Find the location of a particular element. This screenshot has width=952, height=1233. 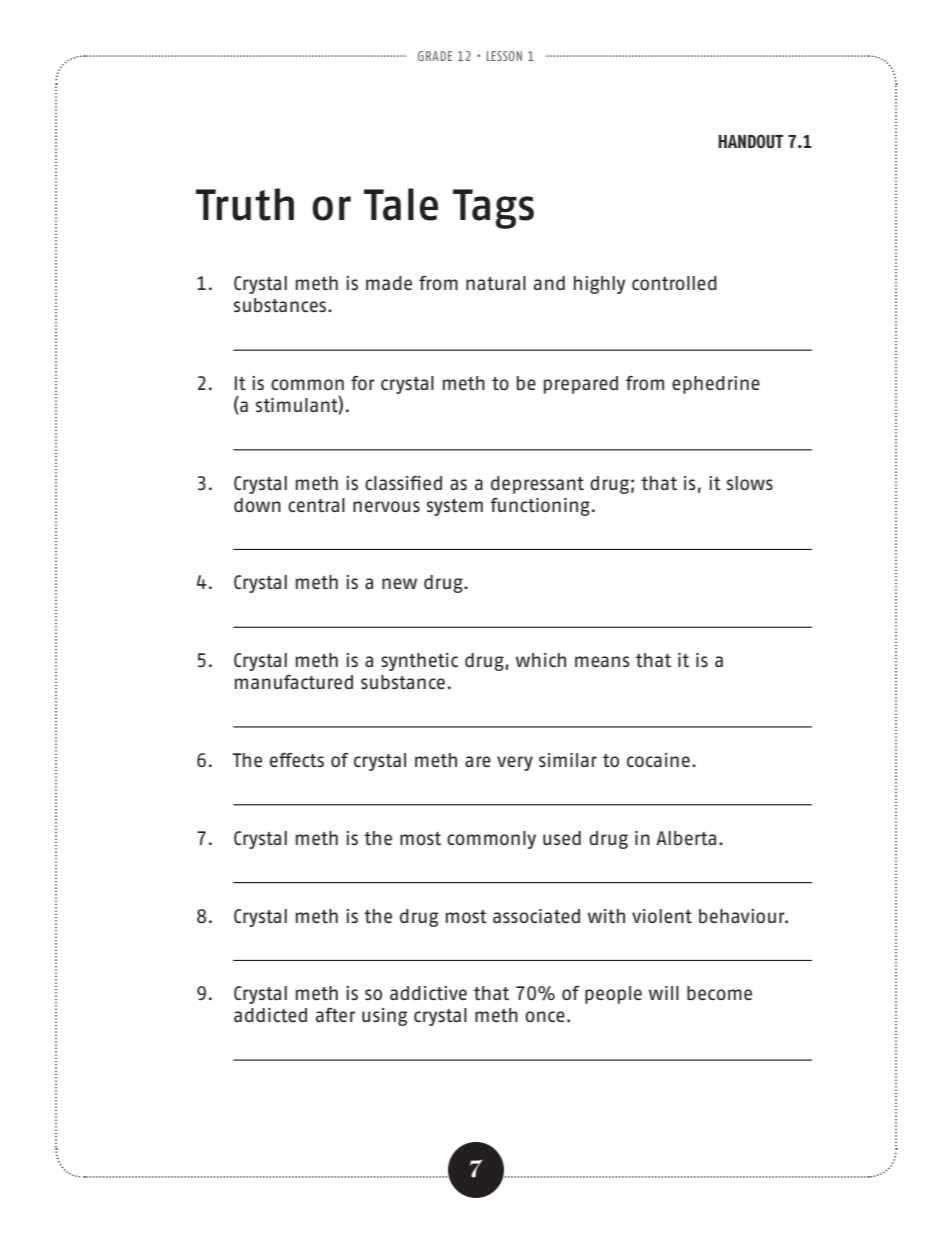

HANDOUT is located at coordinates (751, 141).
